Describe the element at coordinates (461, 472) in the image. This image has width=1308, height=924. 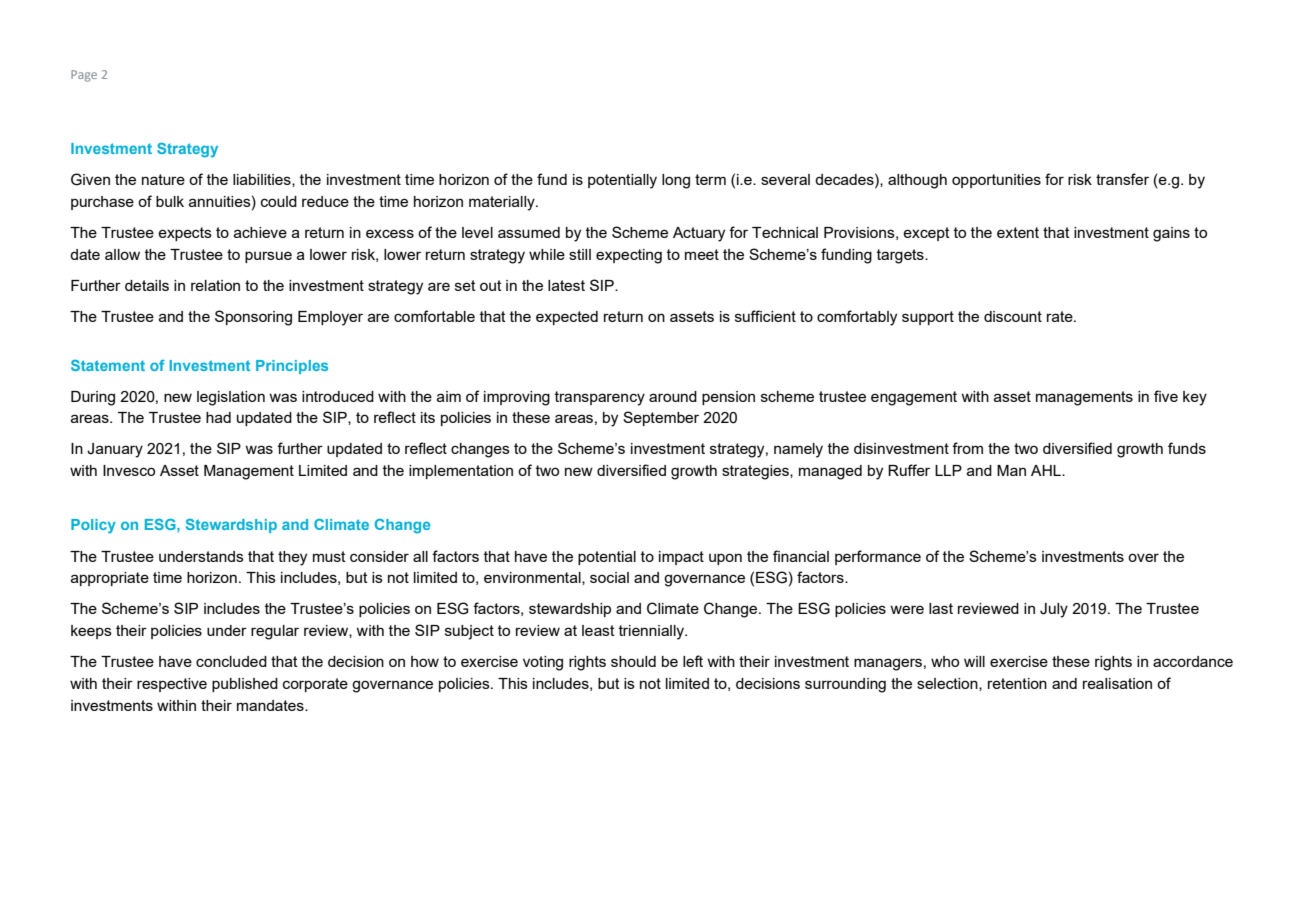
I see `implementation` at that location.
